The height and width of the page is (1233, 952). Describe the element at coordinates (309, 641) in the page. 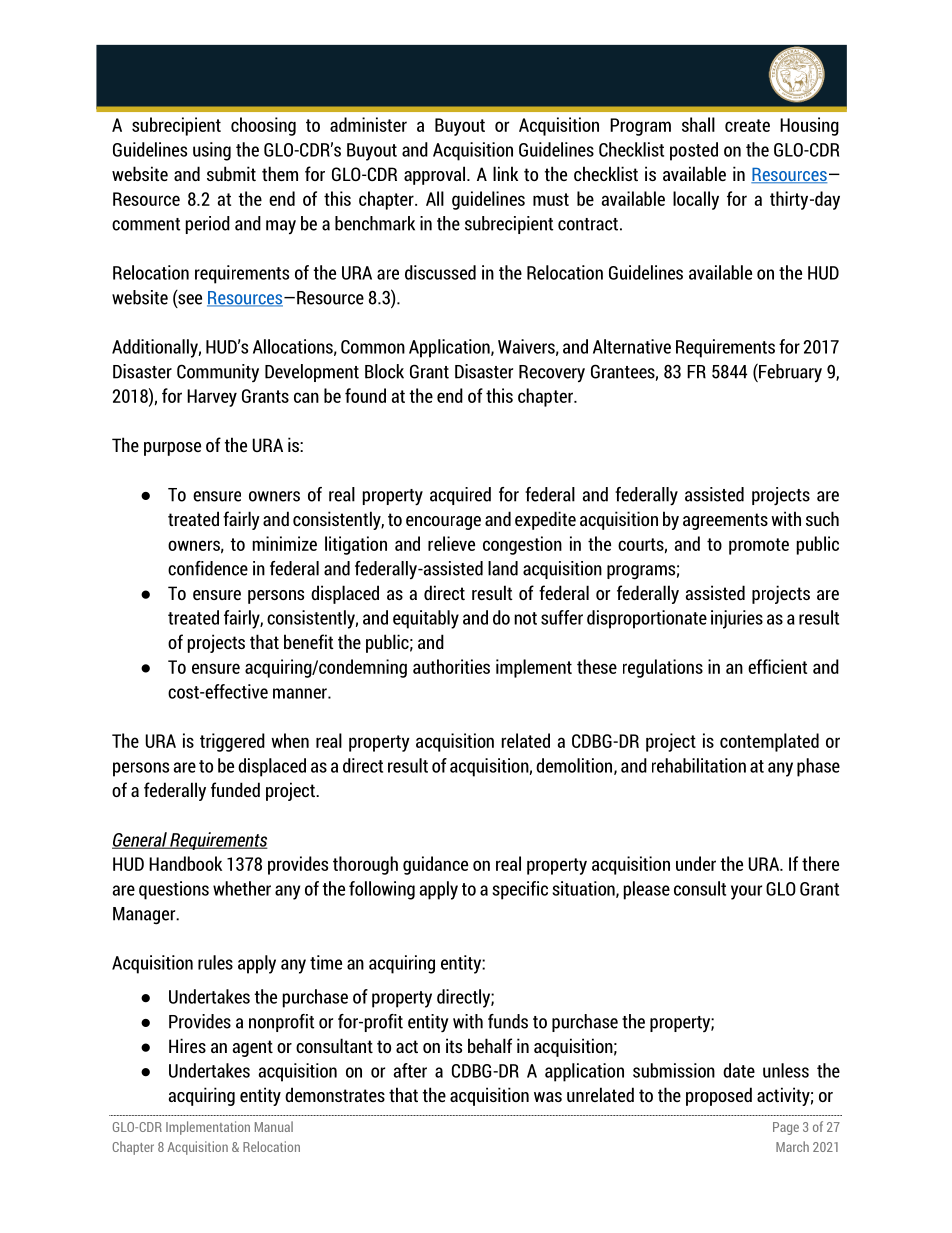

I see `benefit` at that location.
